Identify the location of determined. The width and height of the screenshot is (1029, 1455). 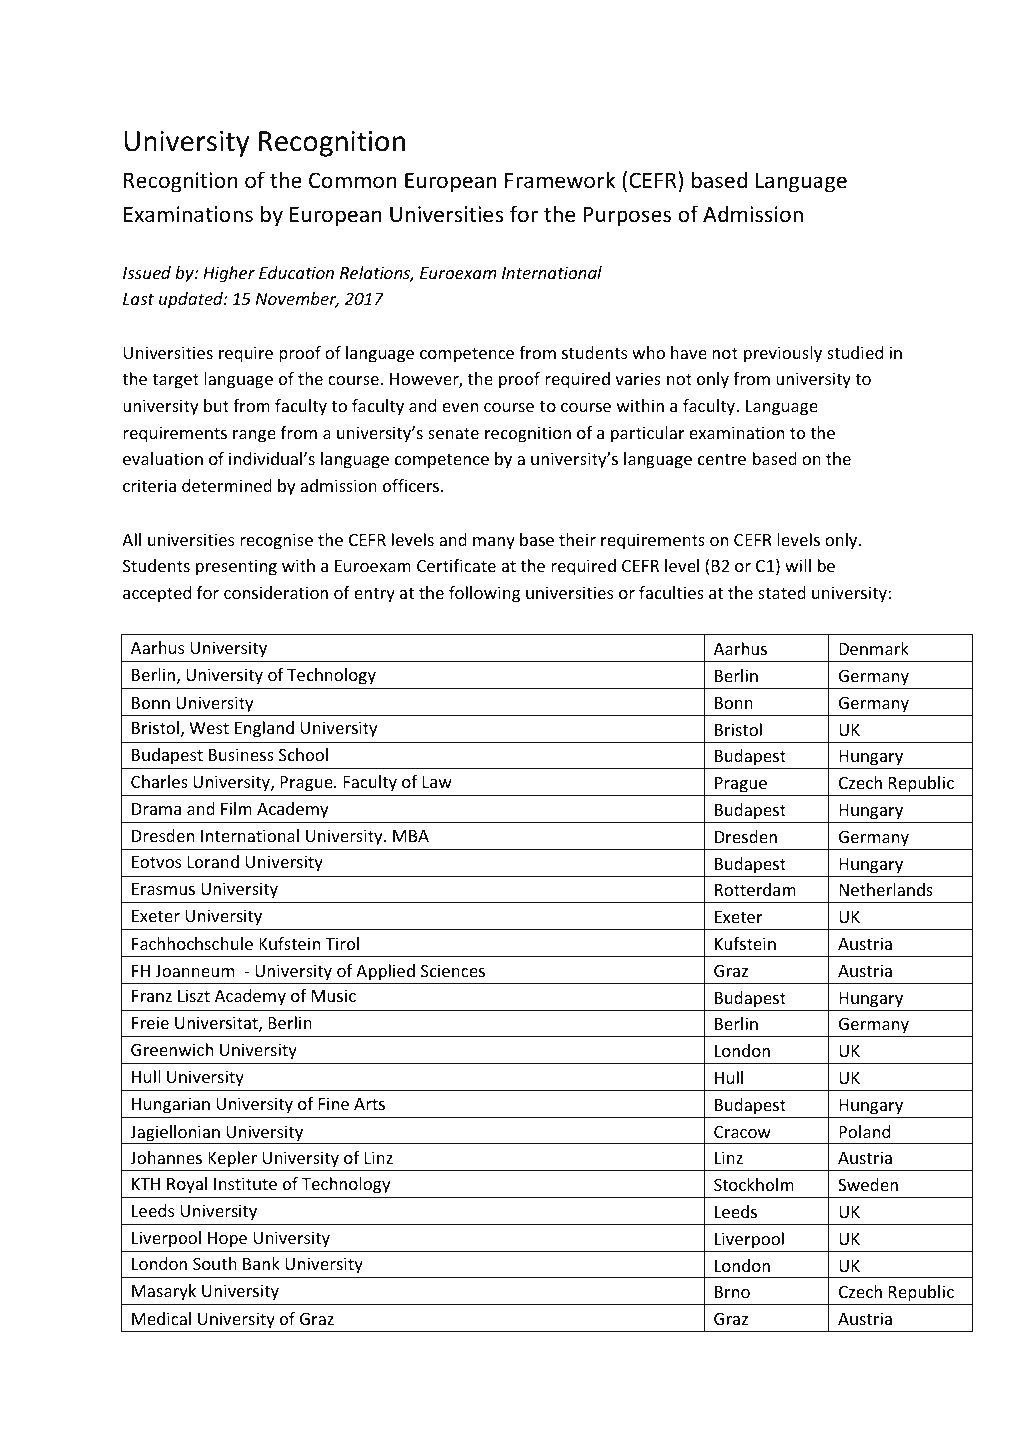
(227, 485).
